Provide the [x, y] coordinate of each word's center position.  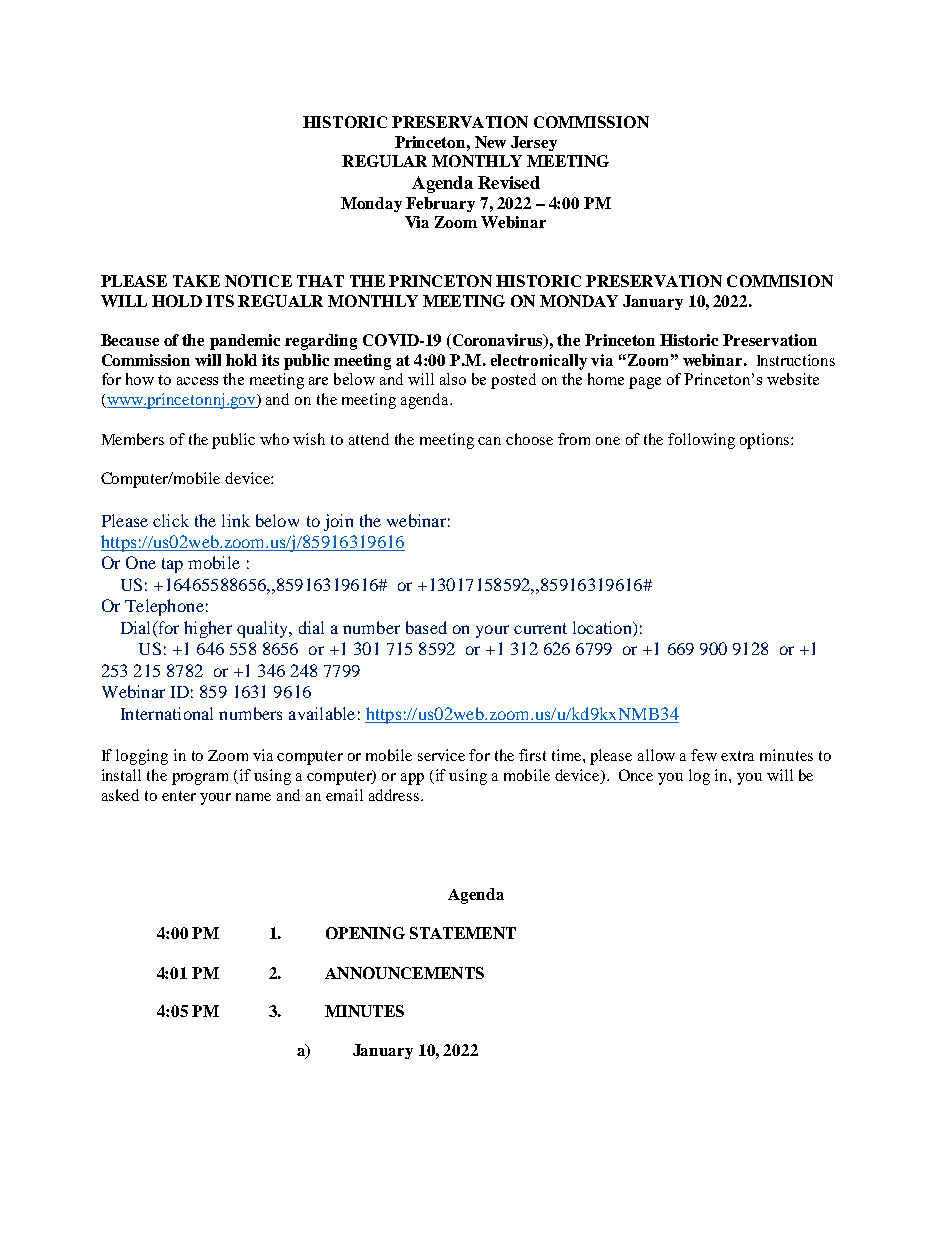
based [426, 627]
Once [636, 775]
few [704, 755]
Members [133, 439]
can [489, 441]
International [167, 713]
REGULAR [384, 161]
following [701, 441]
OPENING [365, 933]
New [490, 142]
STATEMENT [463, 933]
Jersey [534, 143]
